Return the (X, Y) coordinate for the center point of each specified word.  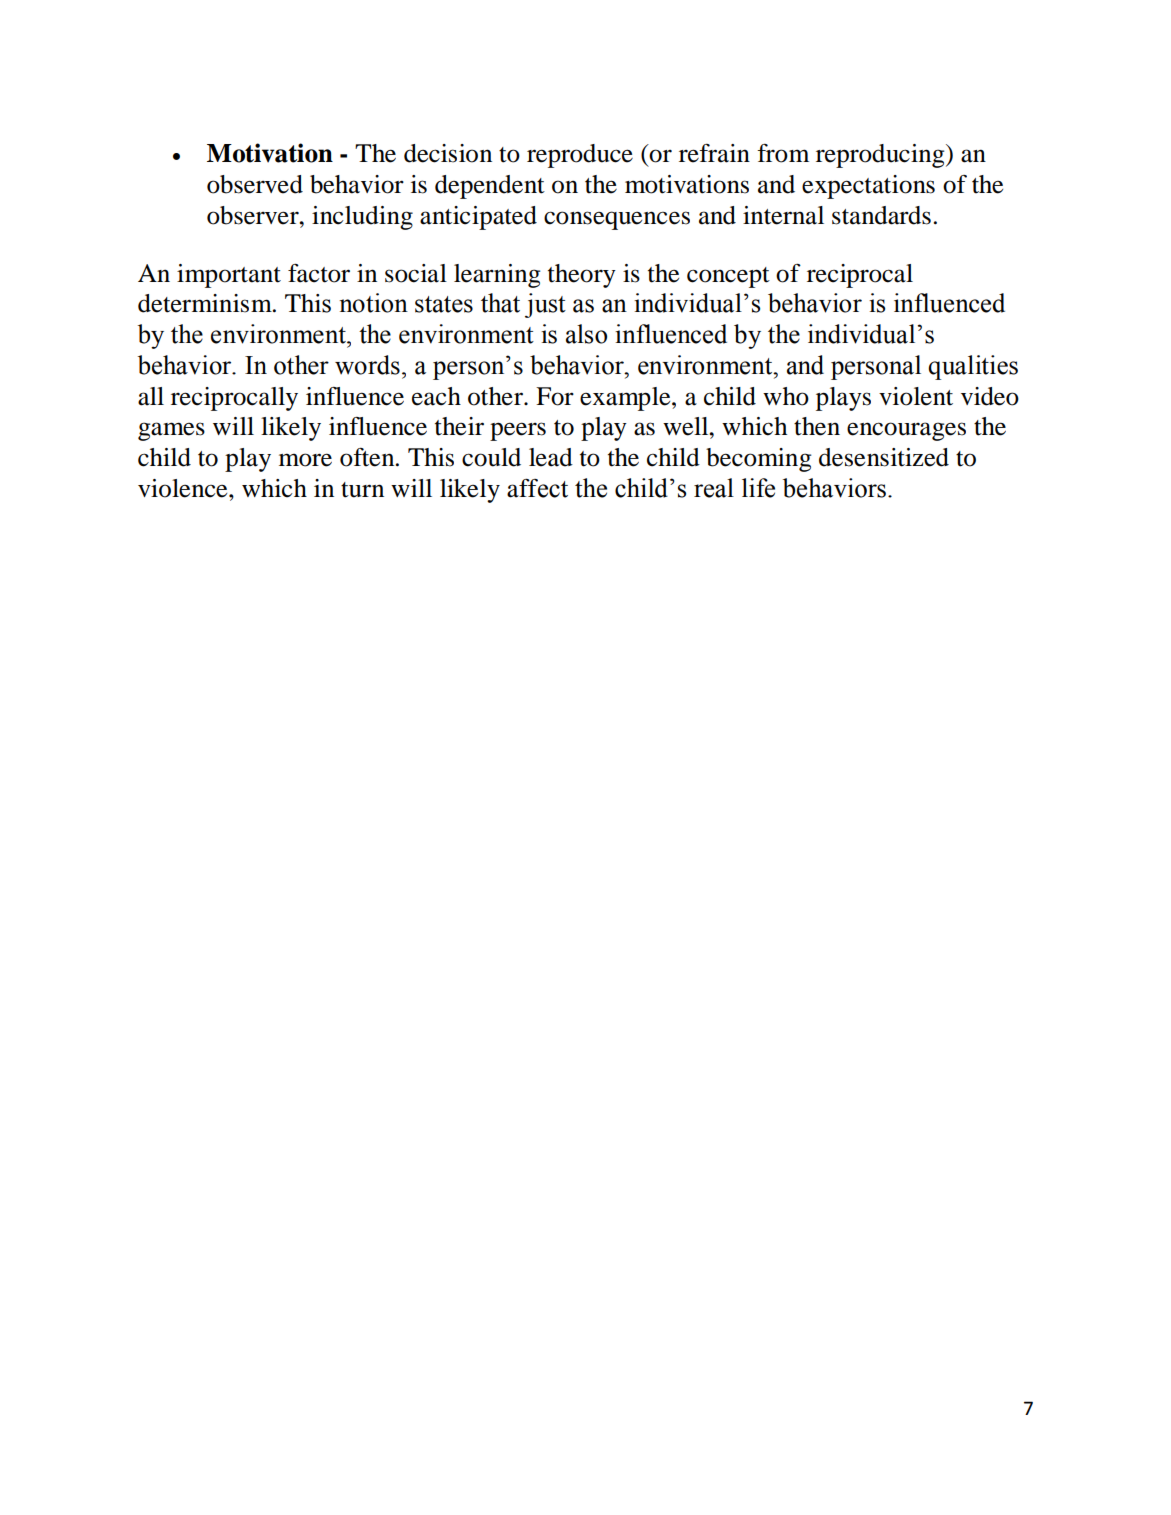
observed (255, 184)
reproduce (580, 156)
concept (728, 277)
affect (537, 488)
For (555, 396)
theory (582, 276)
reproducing (881, 156)
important (229, 276)
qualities (973, 367)
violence (184, 488)
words (367, 365)
